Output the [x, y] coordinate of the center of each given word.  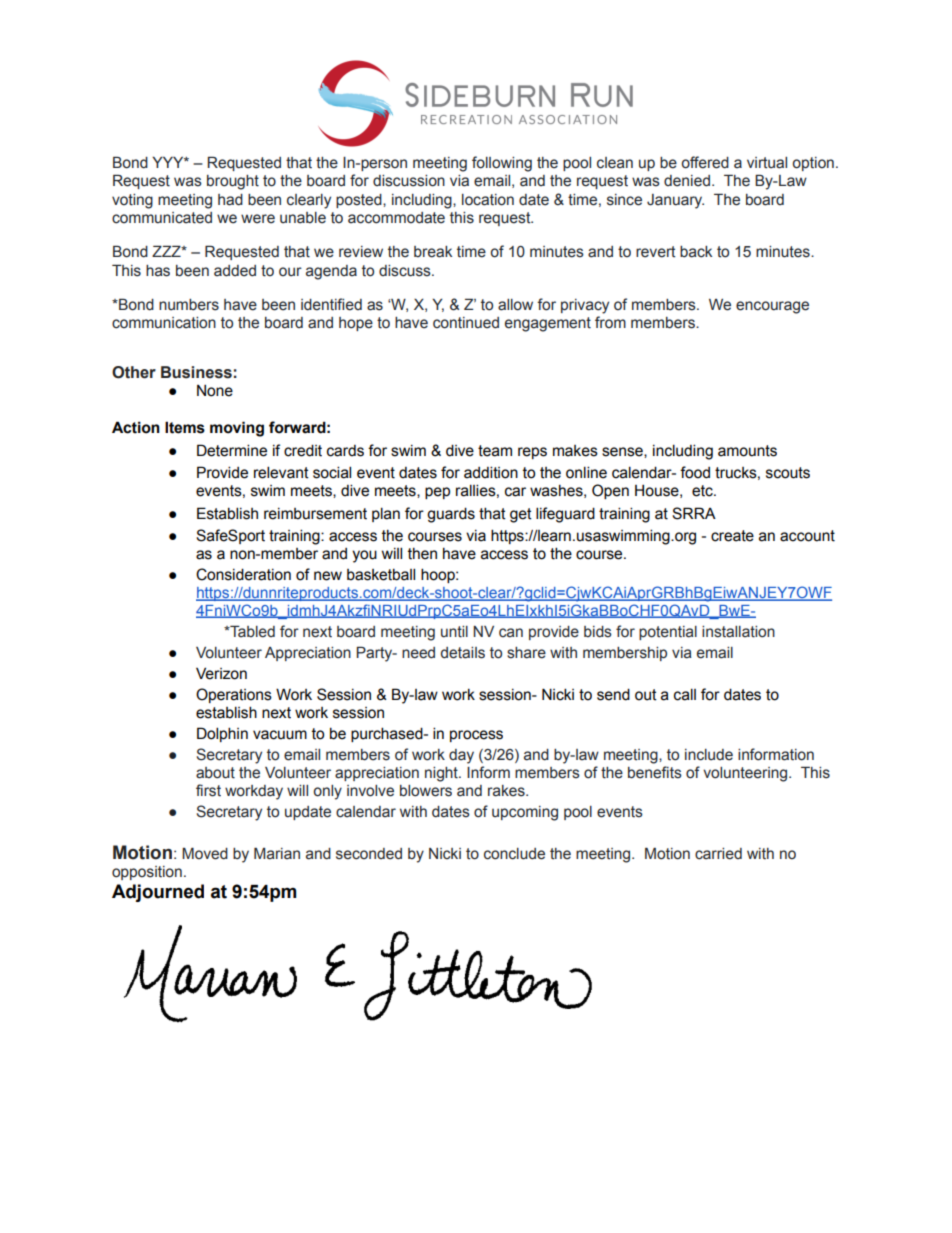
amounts [747, 451]
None [215, 391]
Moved [205, 853]
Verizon [221, 673]
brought [233, 182]
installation [738, 632]
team [495, 451]
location [488, 200]
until [454, 632]
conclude [514, 854]
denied [687, 181]
